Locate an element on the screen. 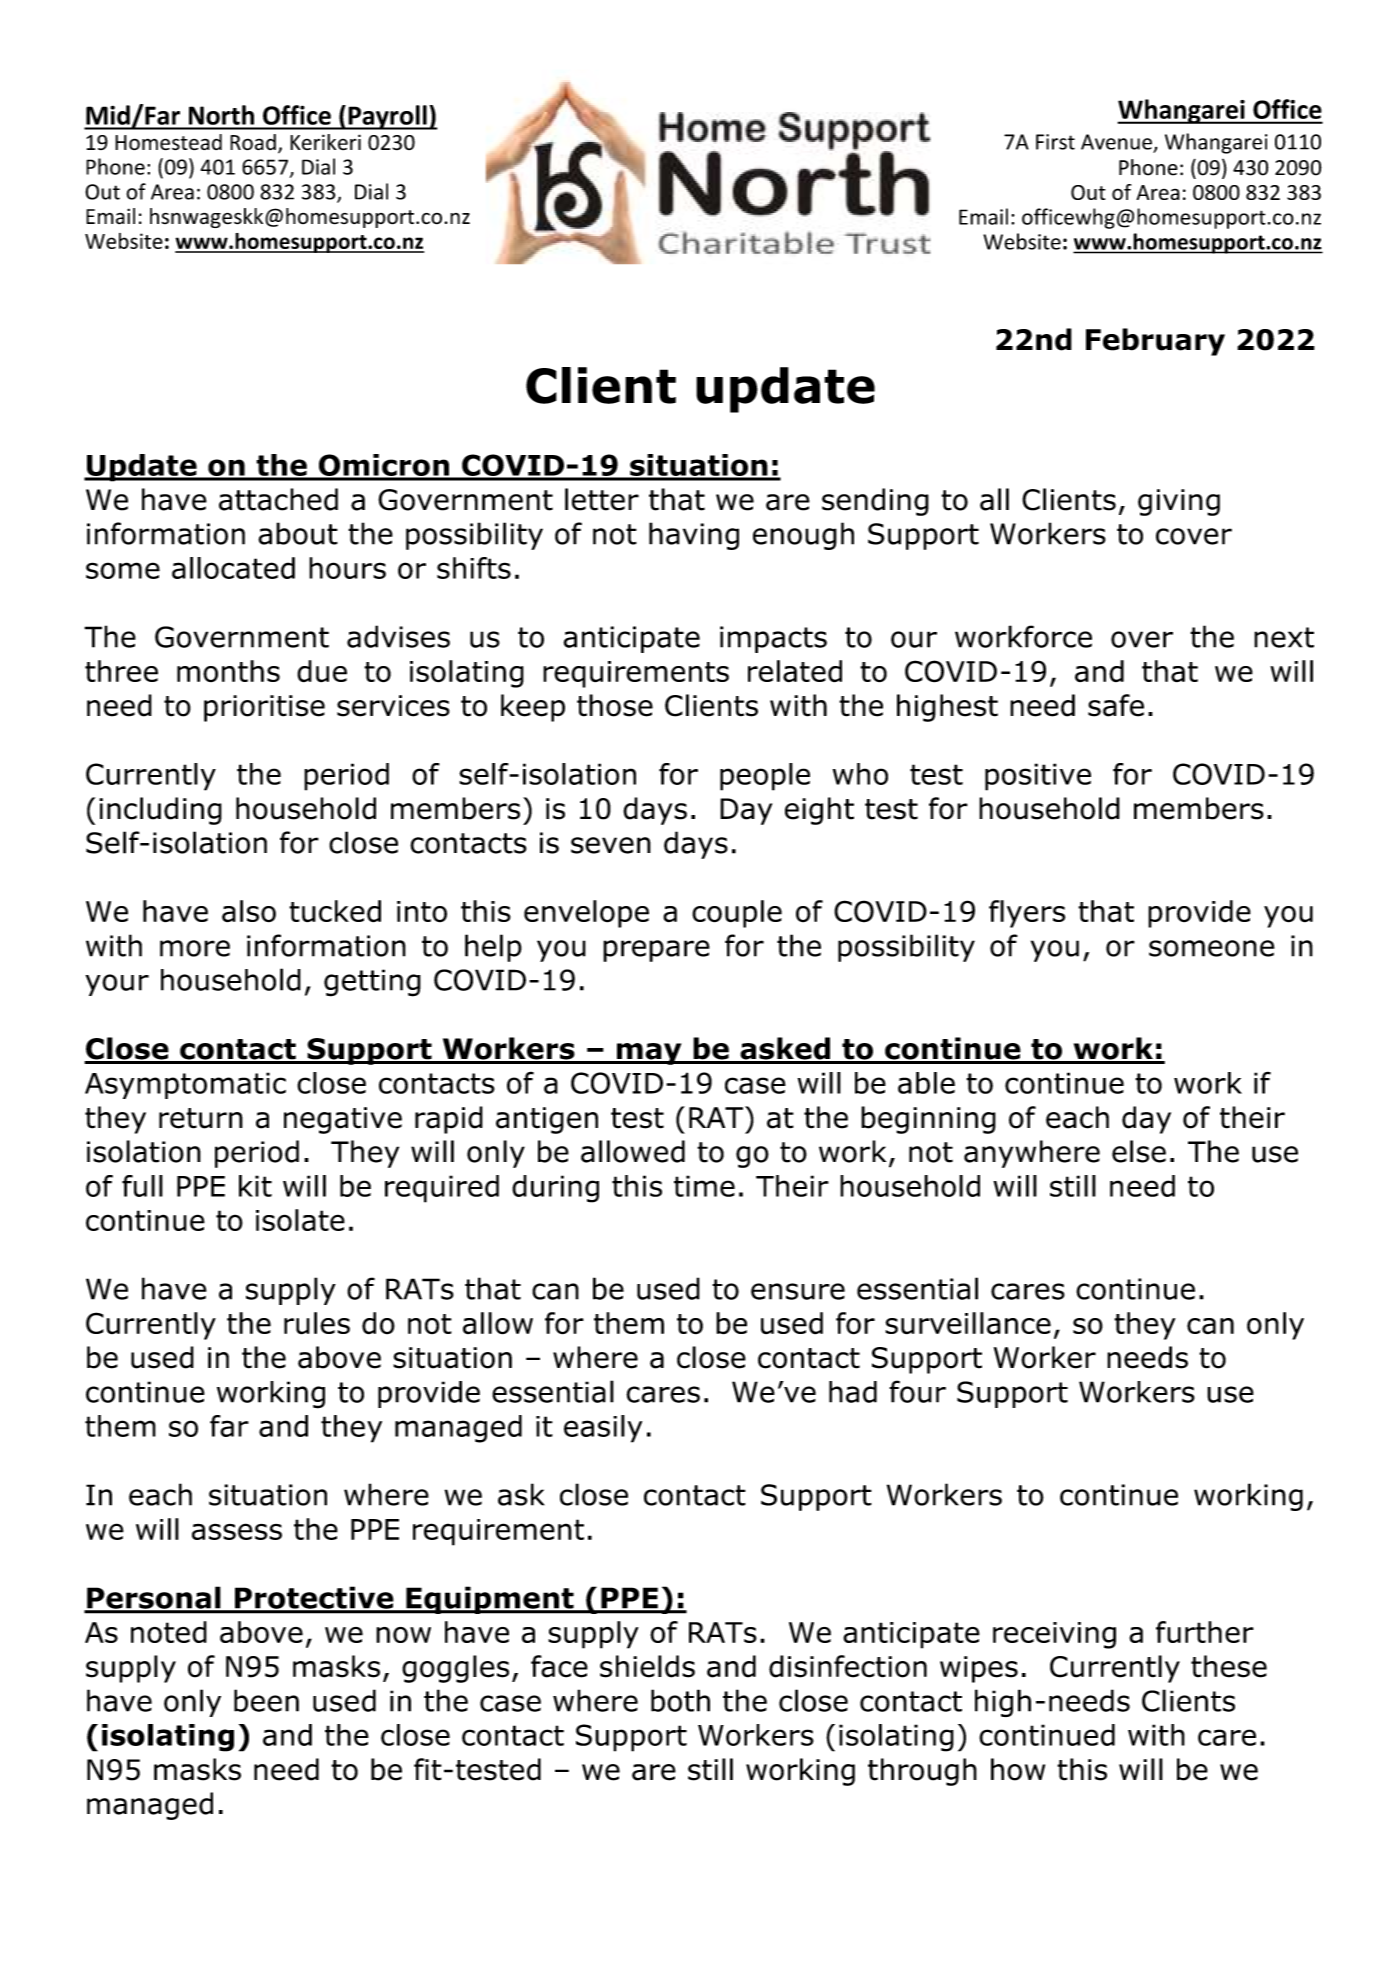 The width and height of the screenshot is (1400, 1981). else is located at coordinates (1139, 1151).
